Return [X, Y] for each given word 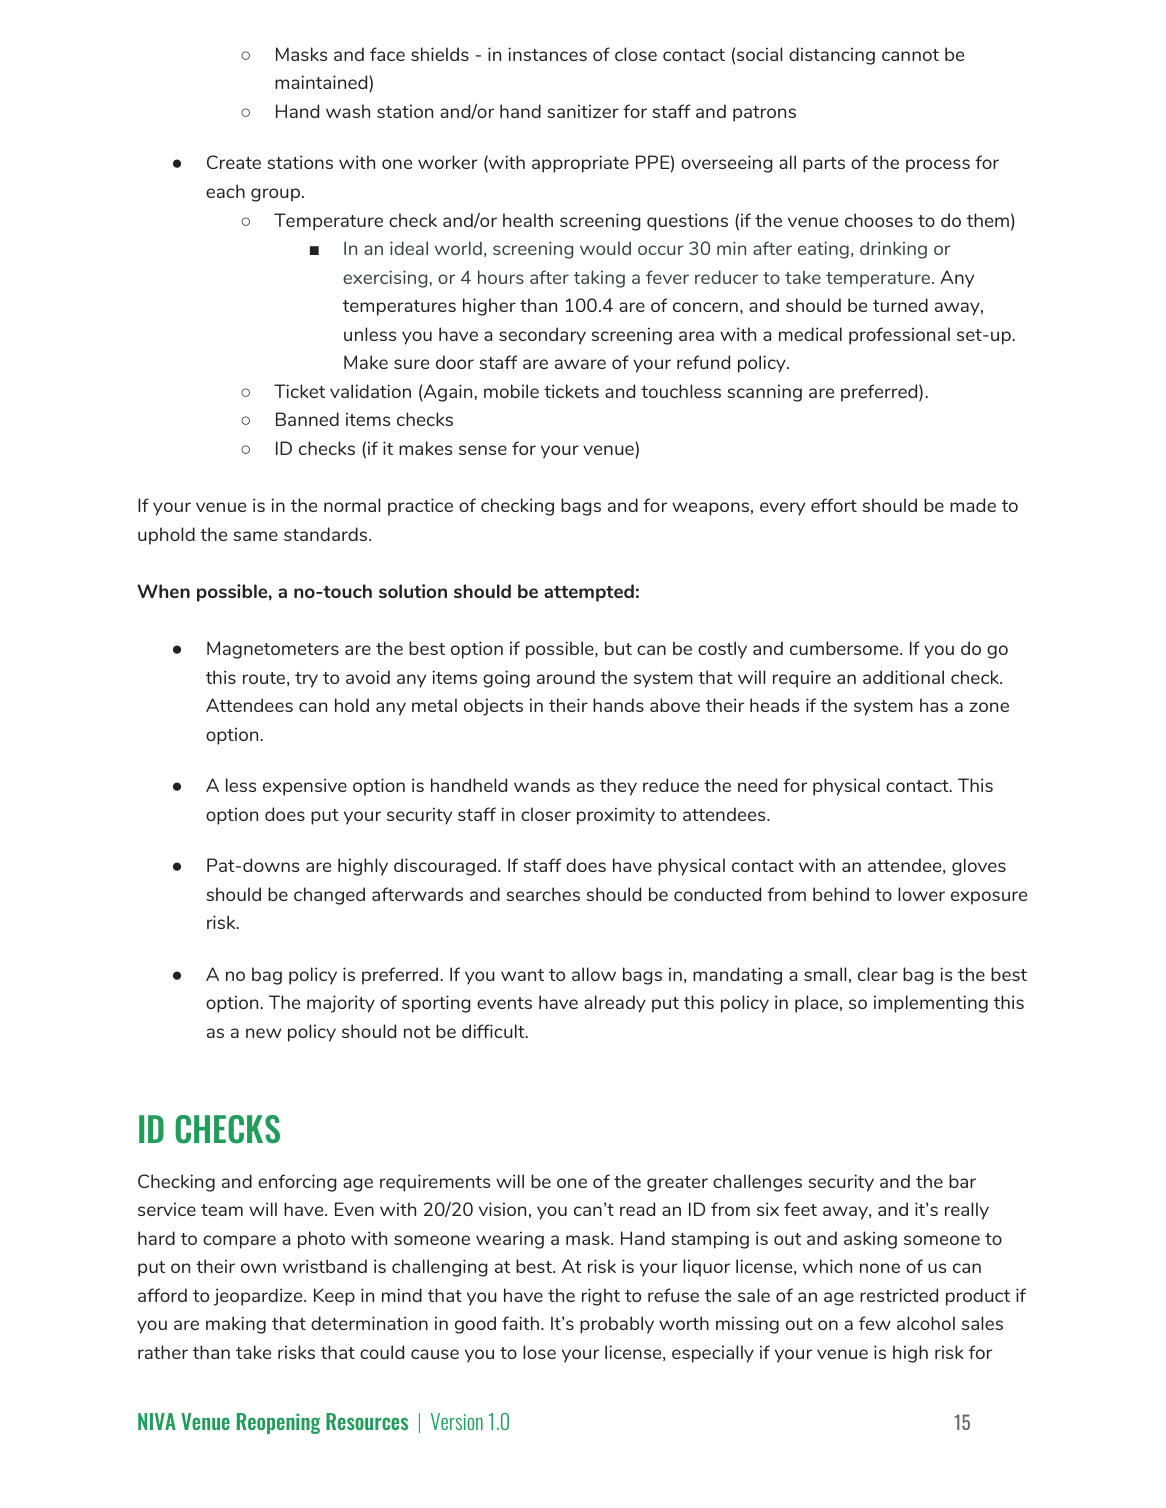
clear [878, 974]
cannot [910, 55]
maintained [322, 83]
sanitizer [583, 111]
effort [834, 505]
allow [594, 974]
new [263, 1033]
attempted [589, 593]
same [255, 536]
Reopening [279, 1423]
